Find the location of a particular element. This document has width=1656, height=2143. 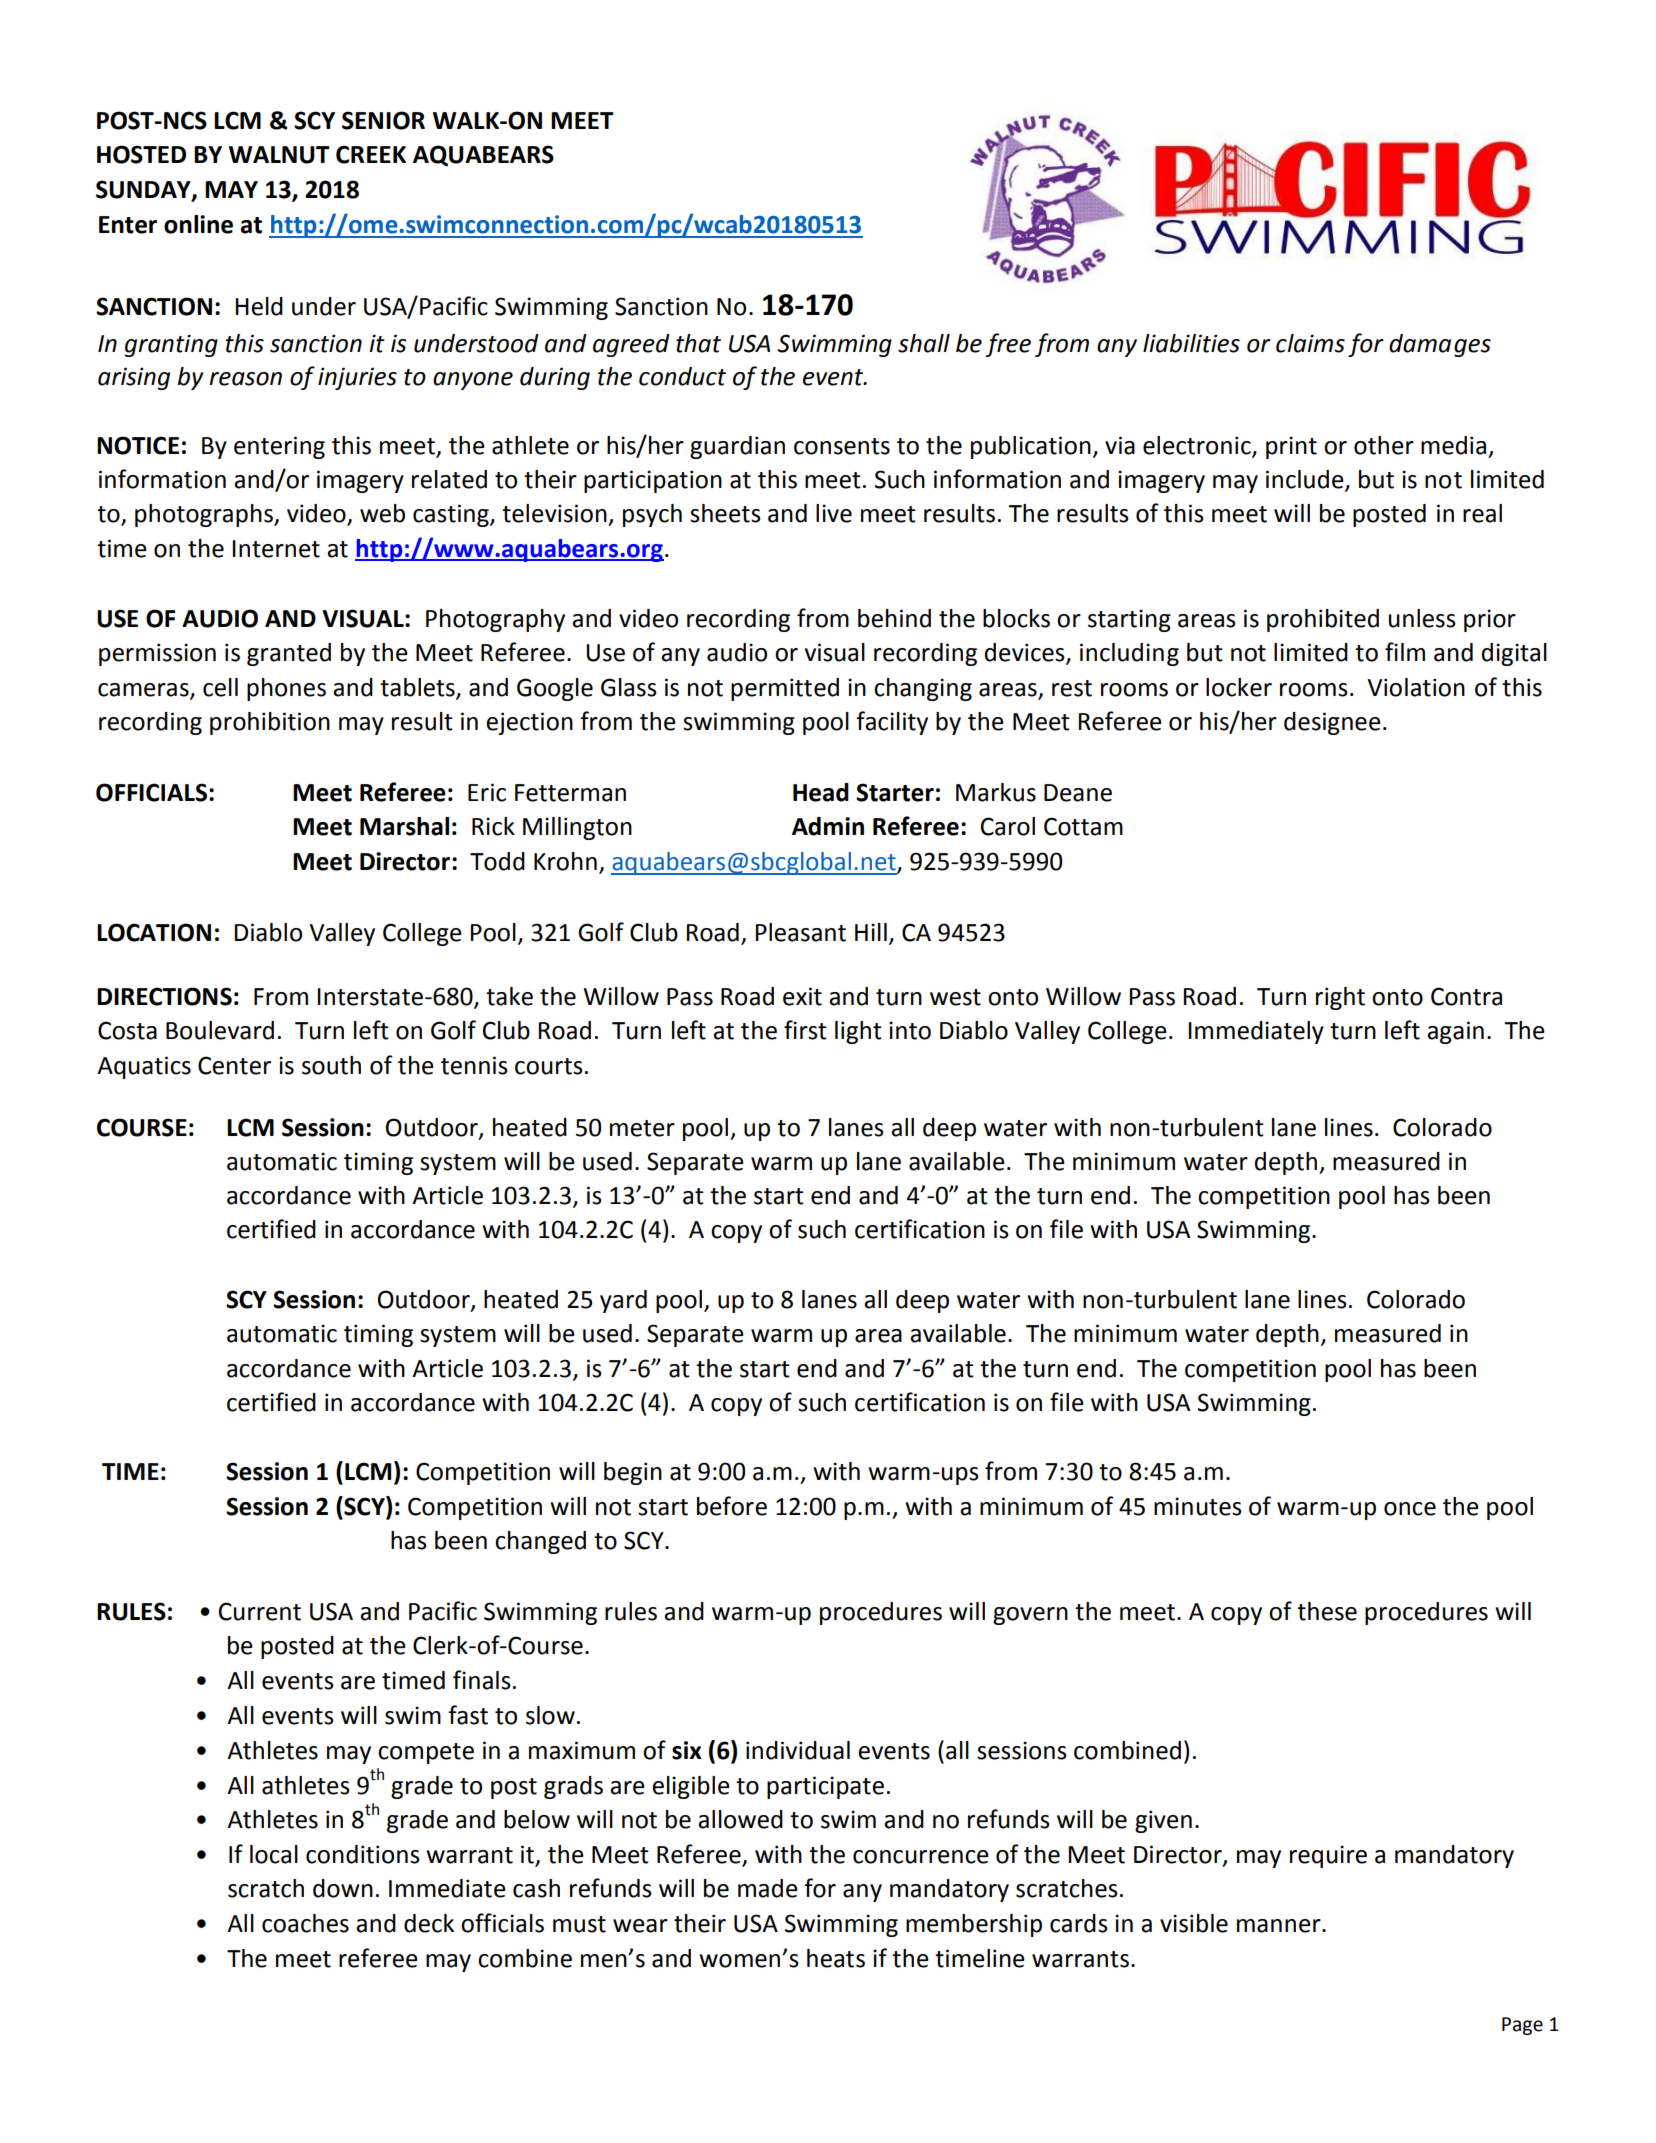

require is located at coordinates (1328, 1856).
